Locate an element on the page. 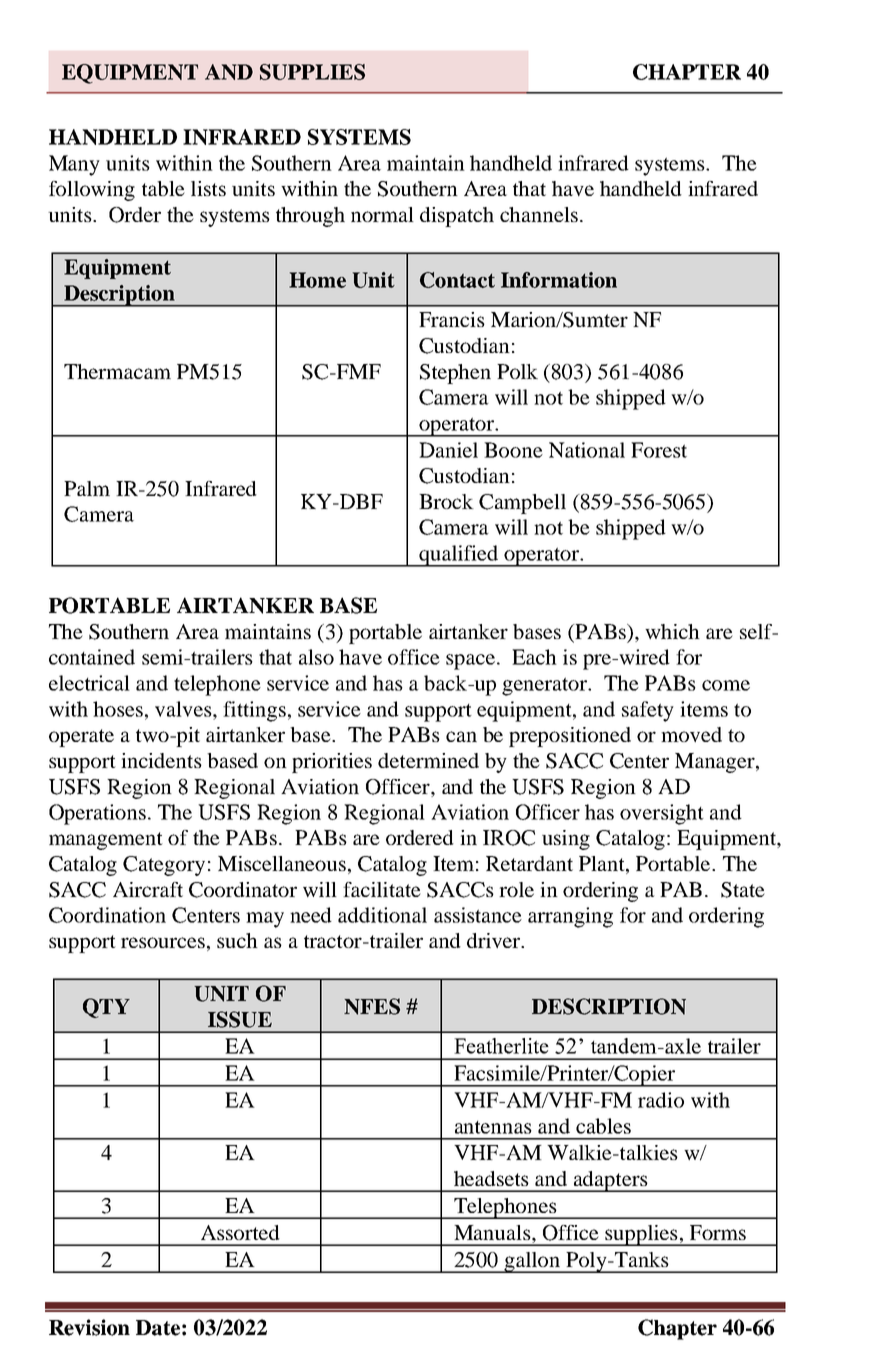 This page has height=1372, width=887. facilitate is located at coordinates (382, 889).
